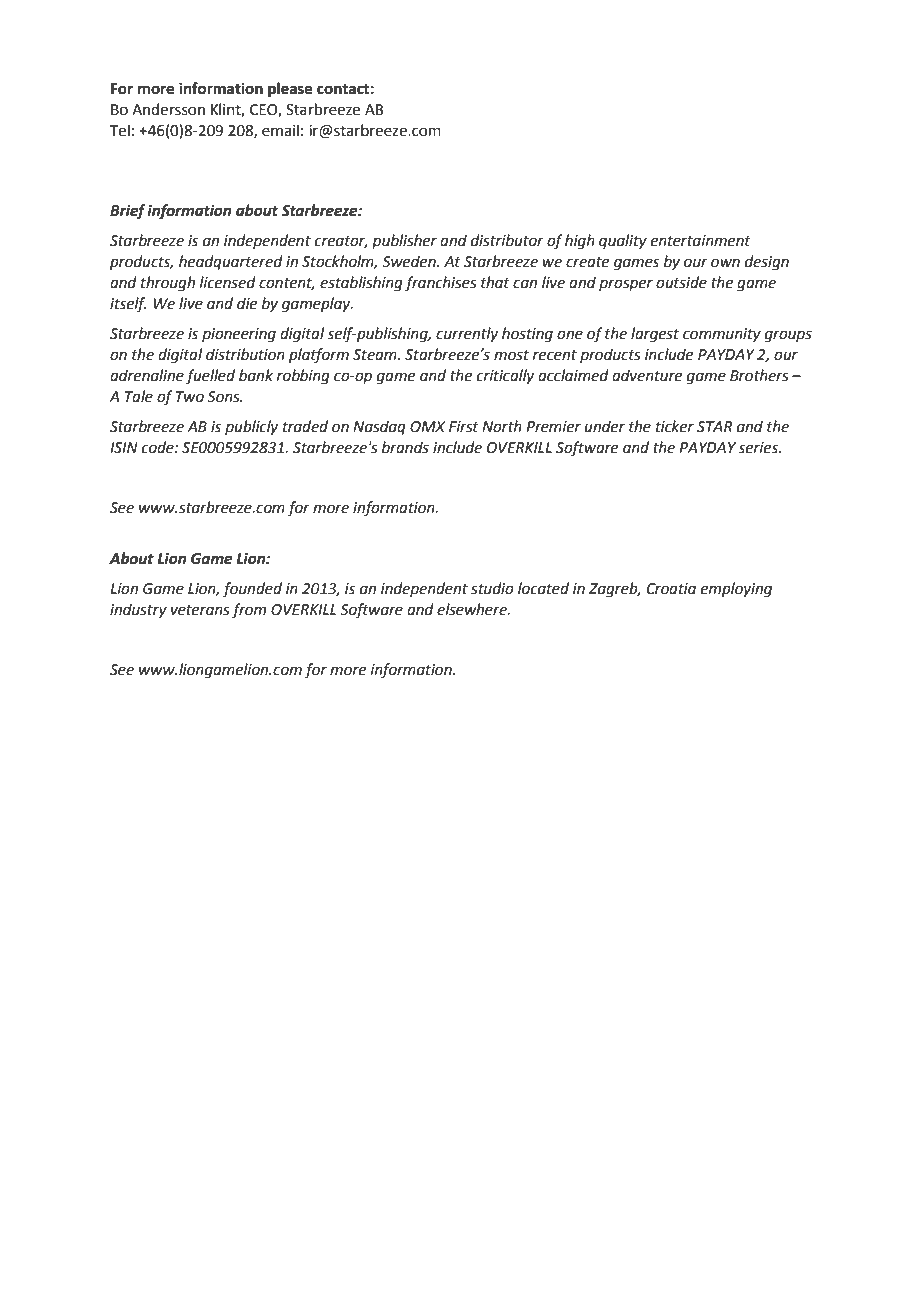 This screenshot has height=1308, width=924. What do you see at coordinates (290, 90) in the screenshot?
I see `please` at bounding box center [290, 90].
